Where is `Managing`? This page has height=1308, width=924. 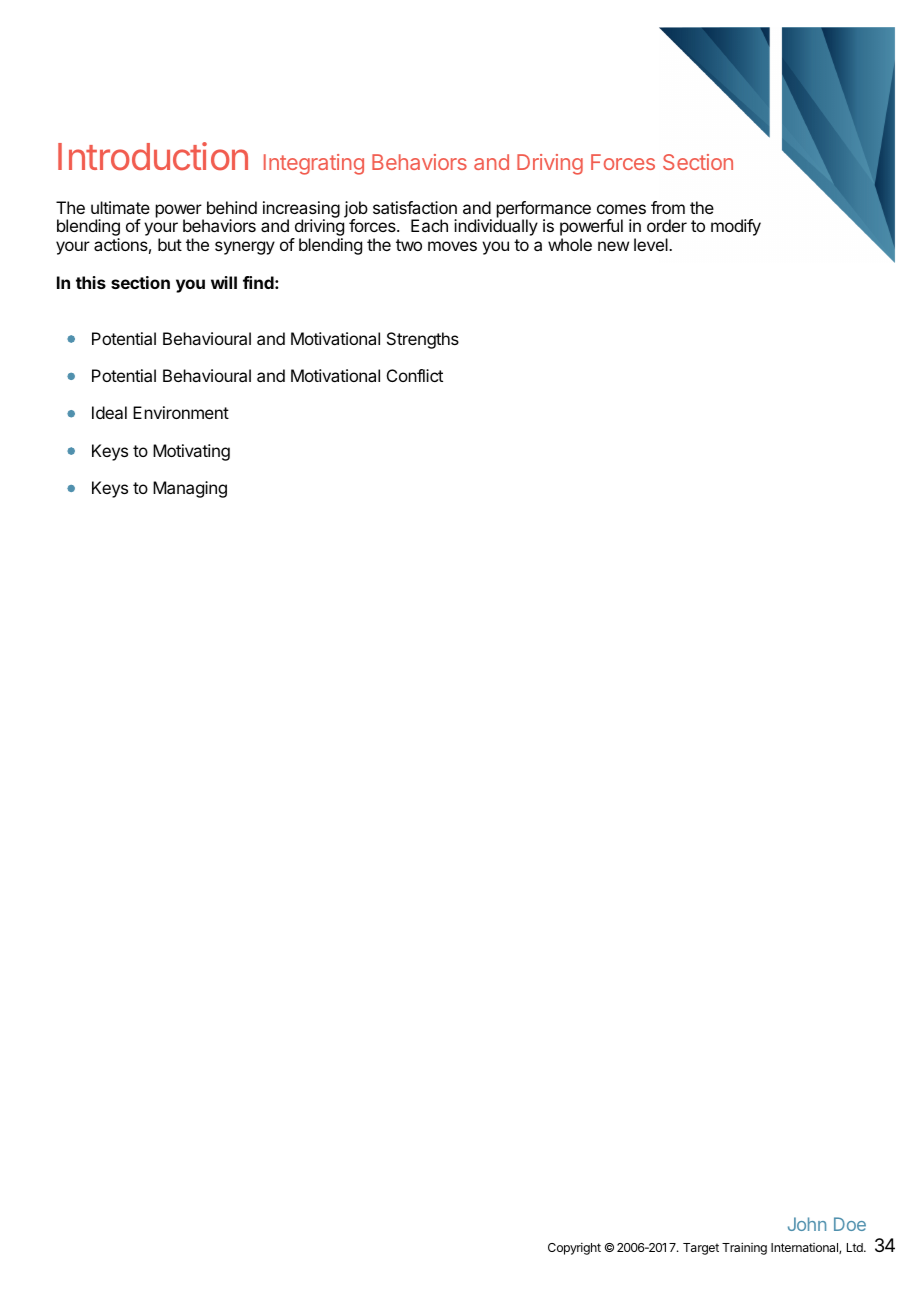 Managing is located at coordinates (190, 489).
